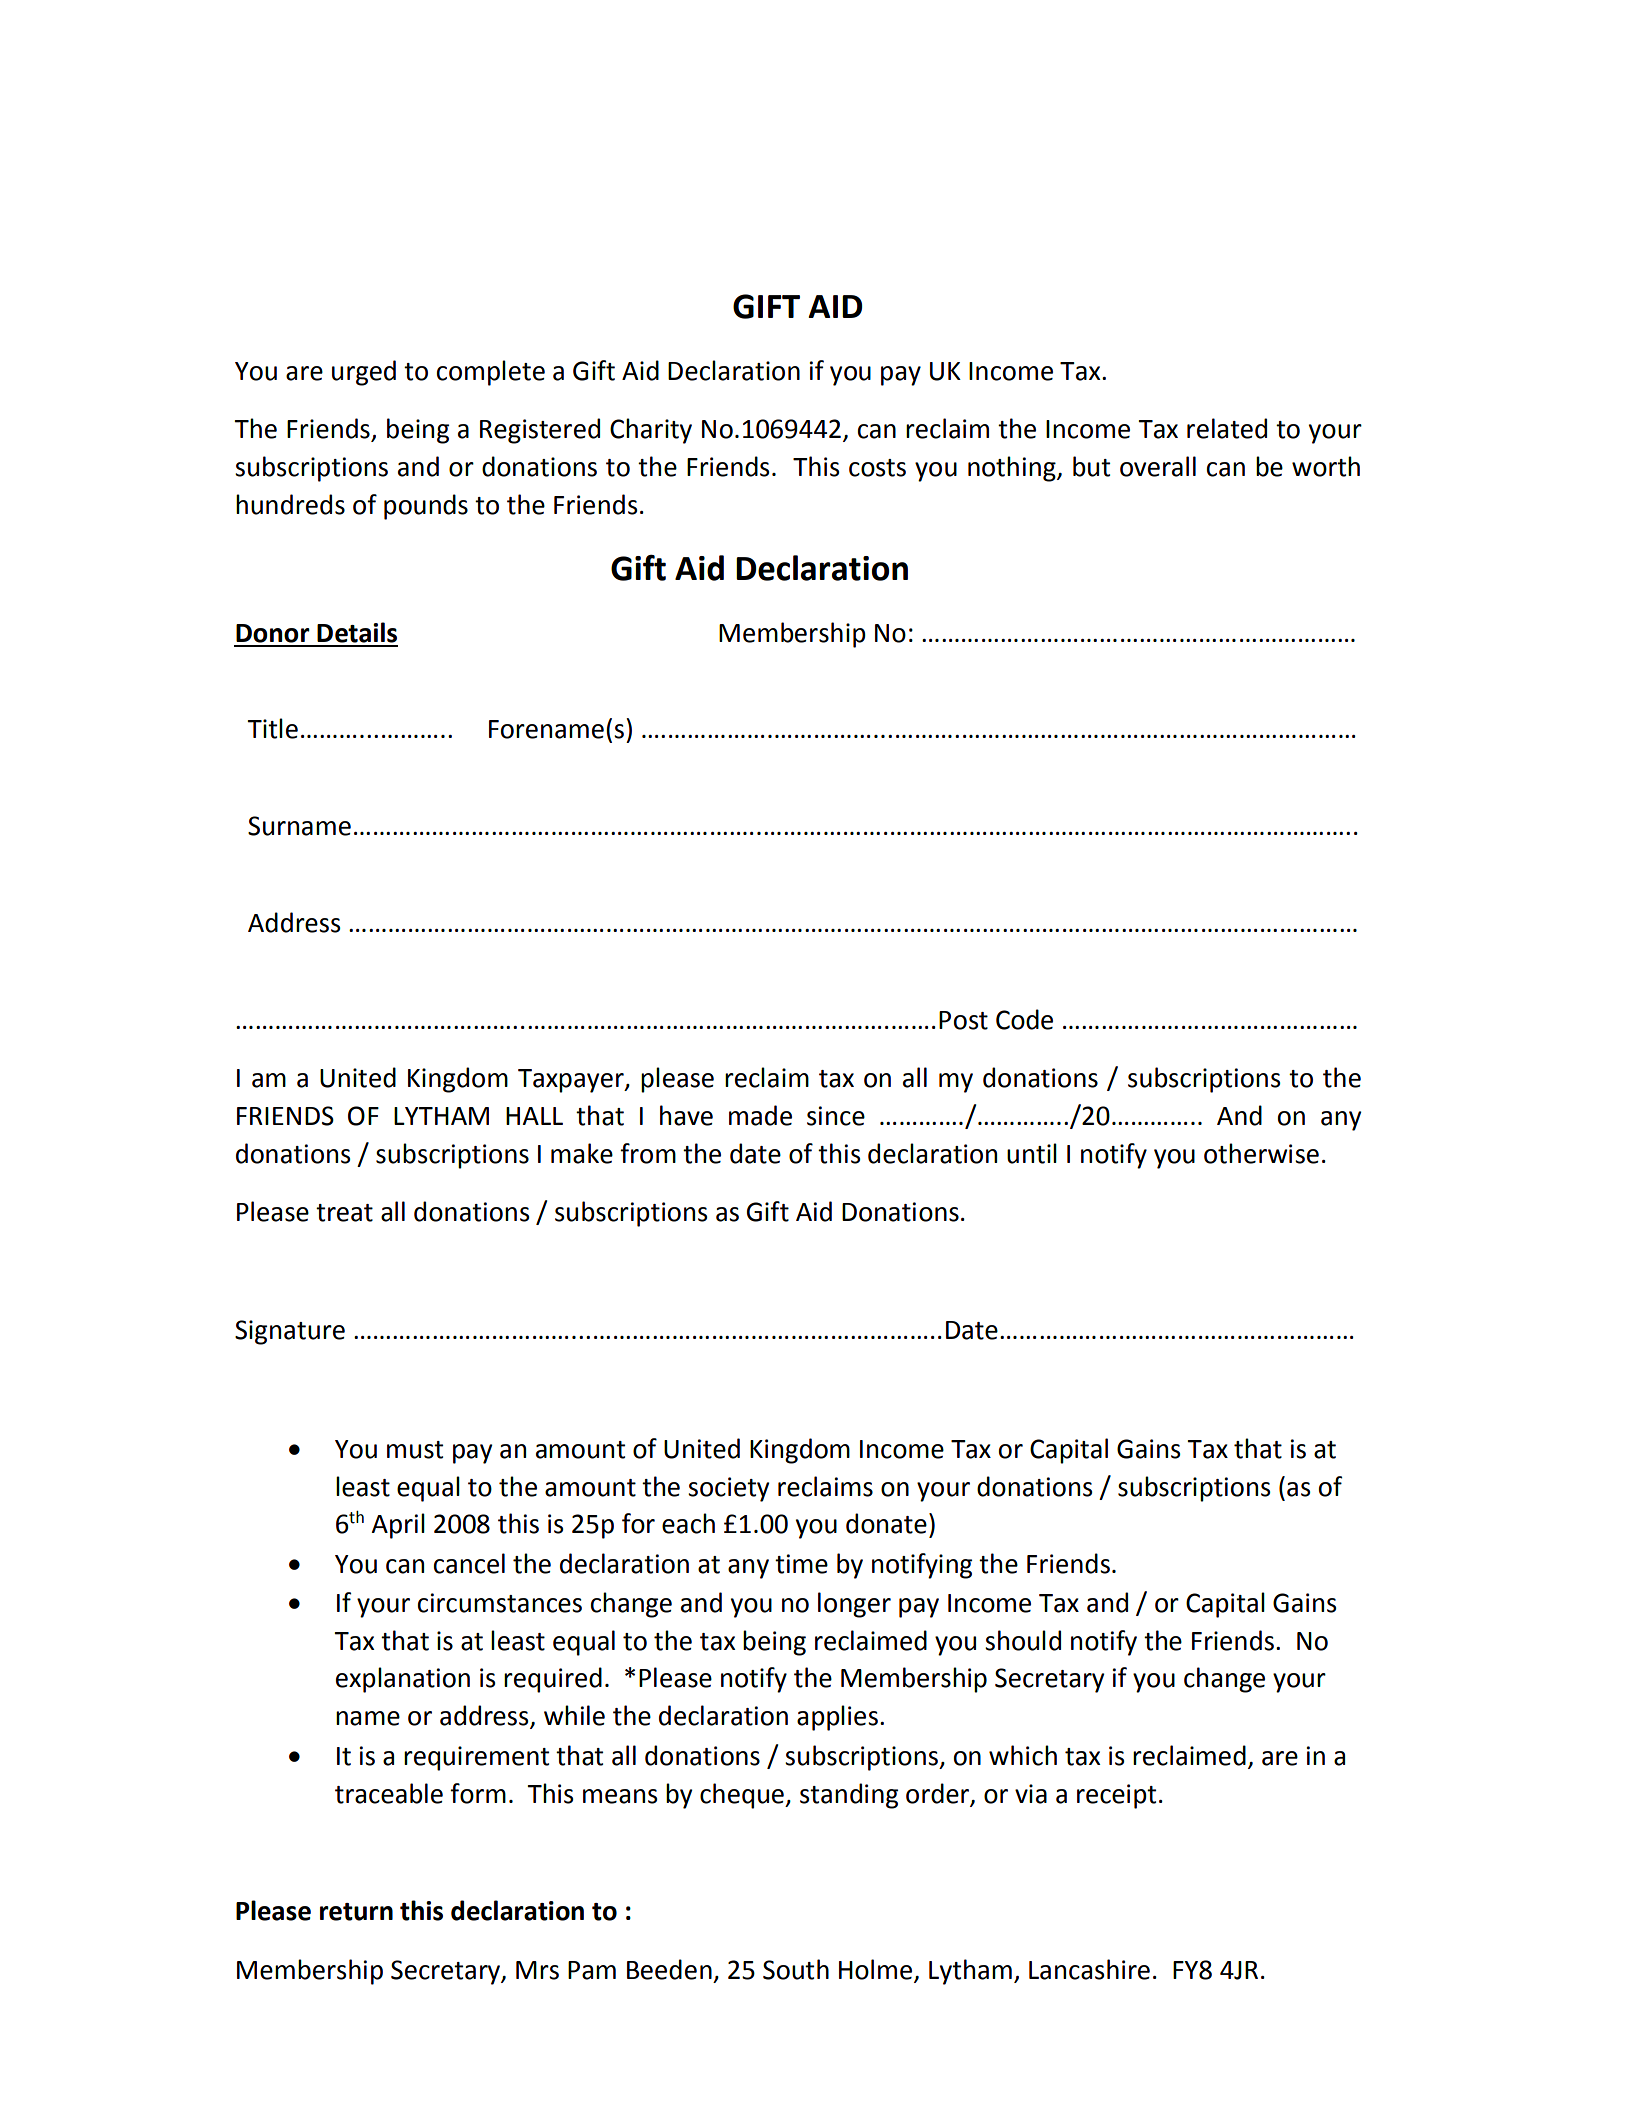 The height and width of the screenshot is (2123, 1640). I want to click on treat, so click(344, 1213).
